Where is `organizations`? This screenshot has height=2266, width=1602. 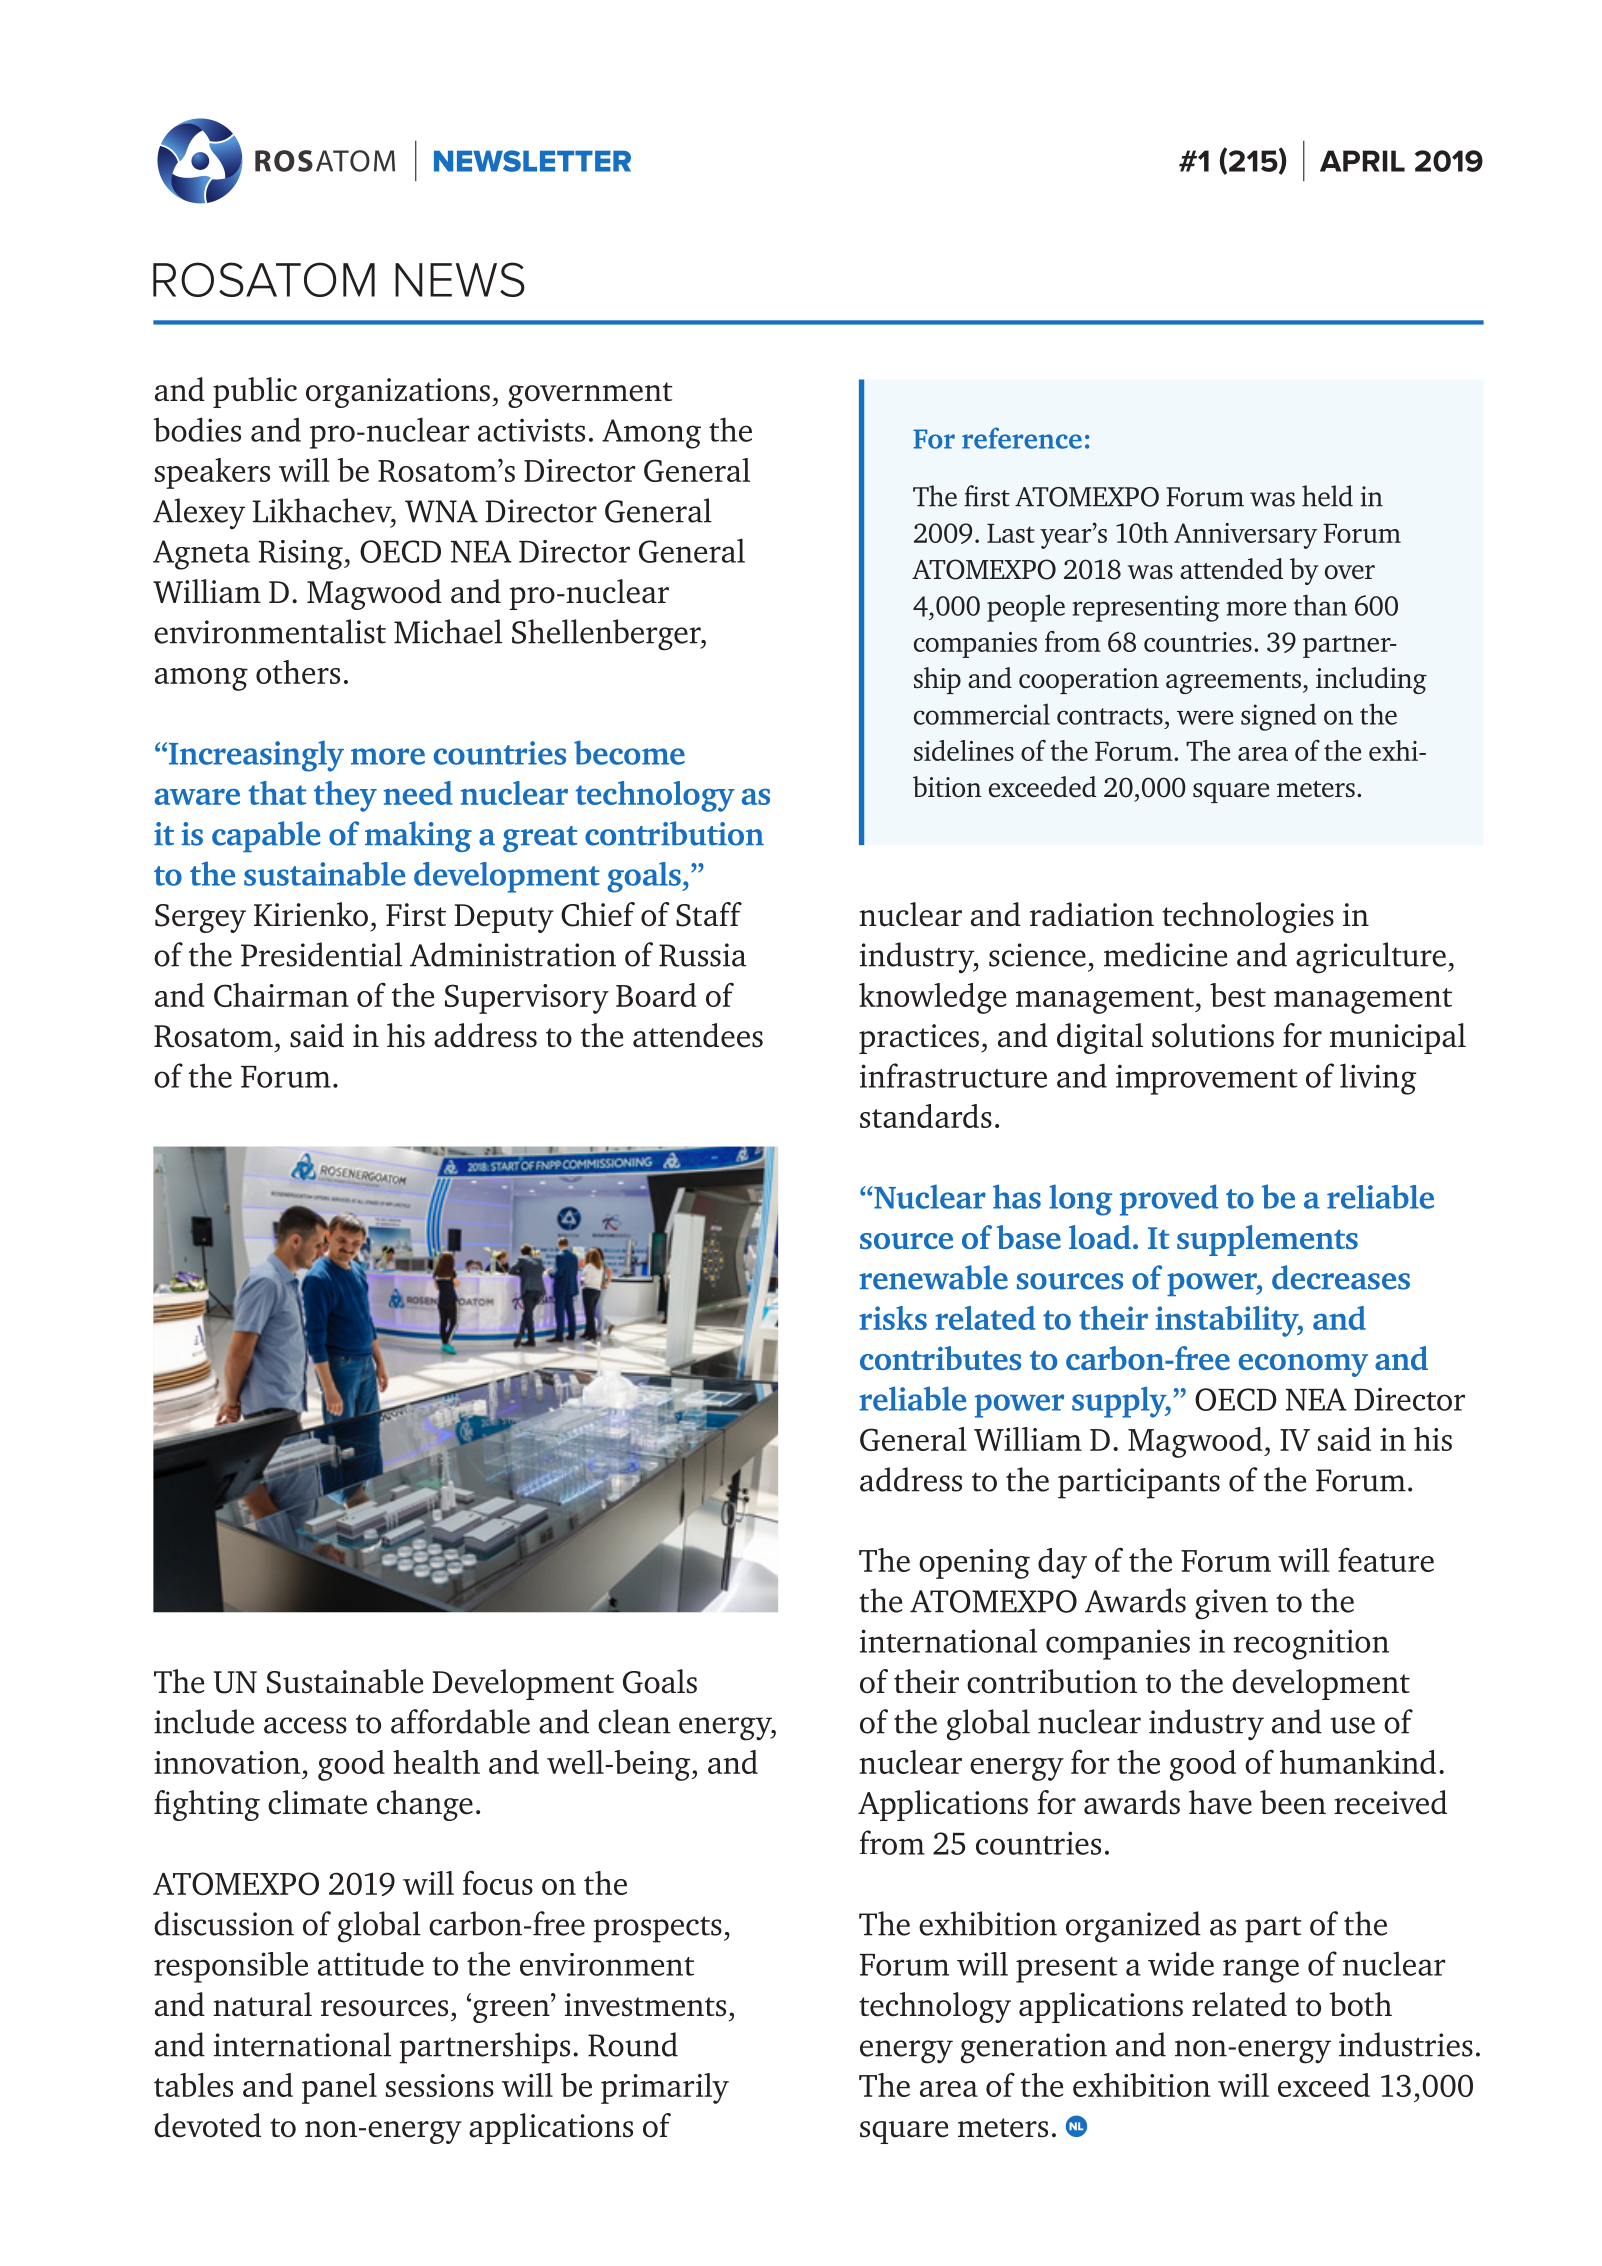 organizations is located at coordinates (398, 393).
